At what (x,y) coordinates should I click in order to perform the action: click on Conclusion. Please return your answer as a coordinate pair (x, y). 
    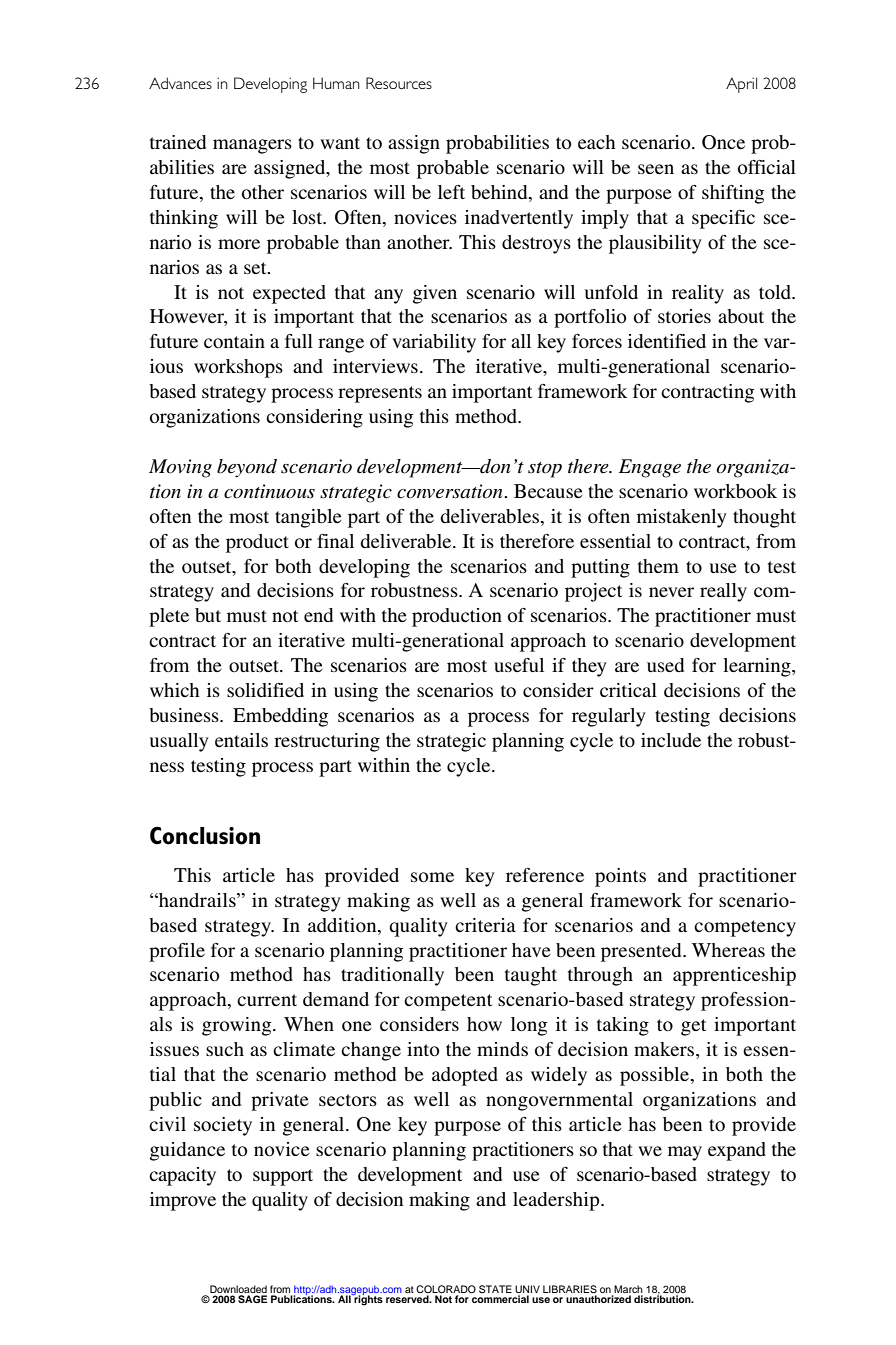
    Looking at the image, I should click on (205, 835).
